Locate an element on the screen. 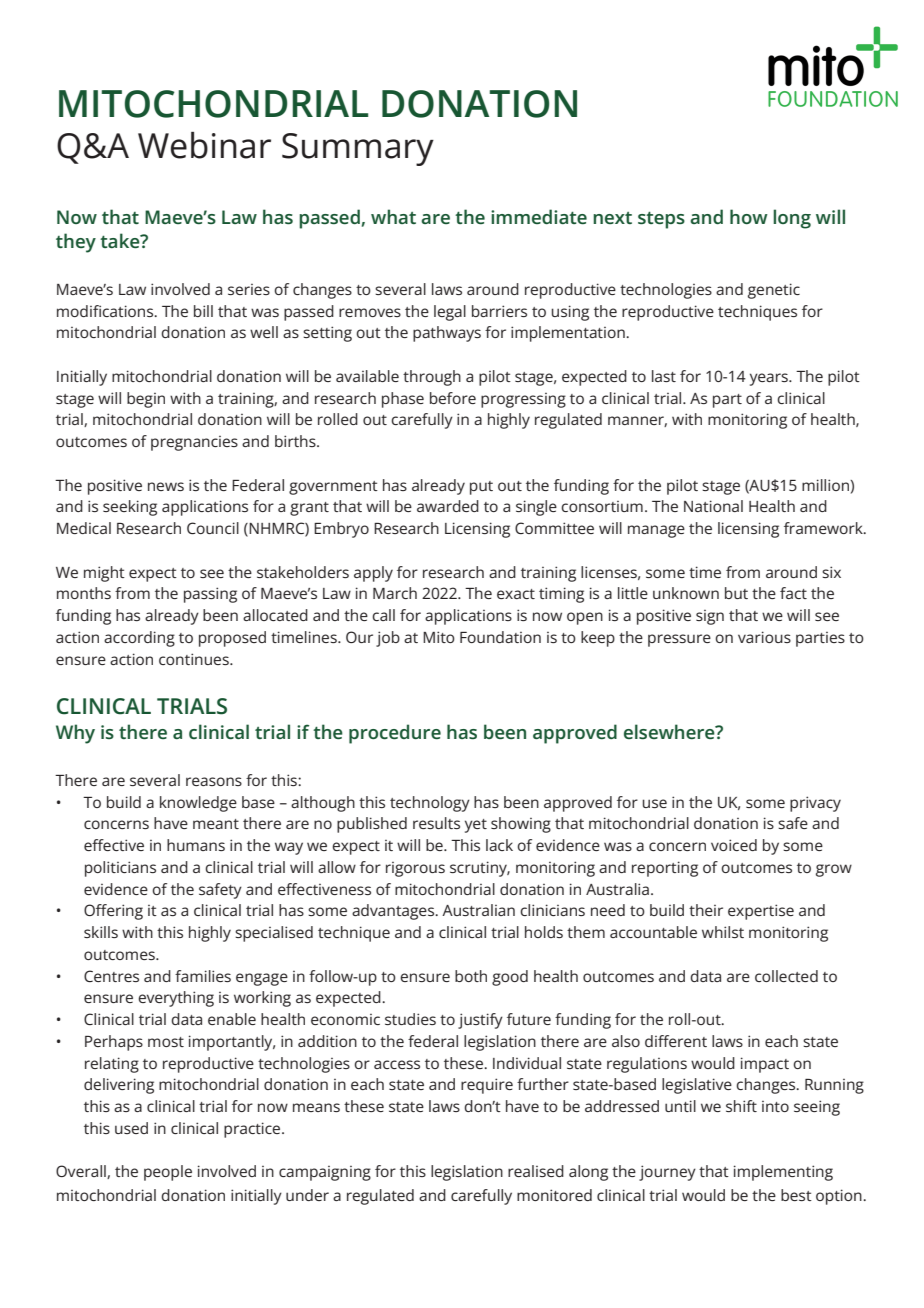 This screenshot has width=924, height=1308. yet is located at coordinates (476, 826).
